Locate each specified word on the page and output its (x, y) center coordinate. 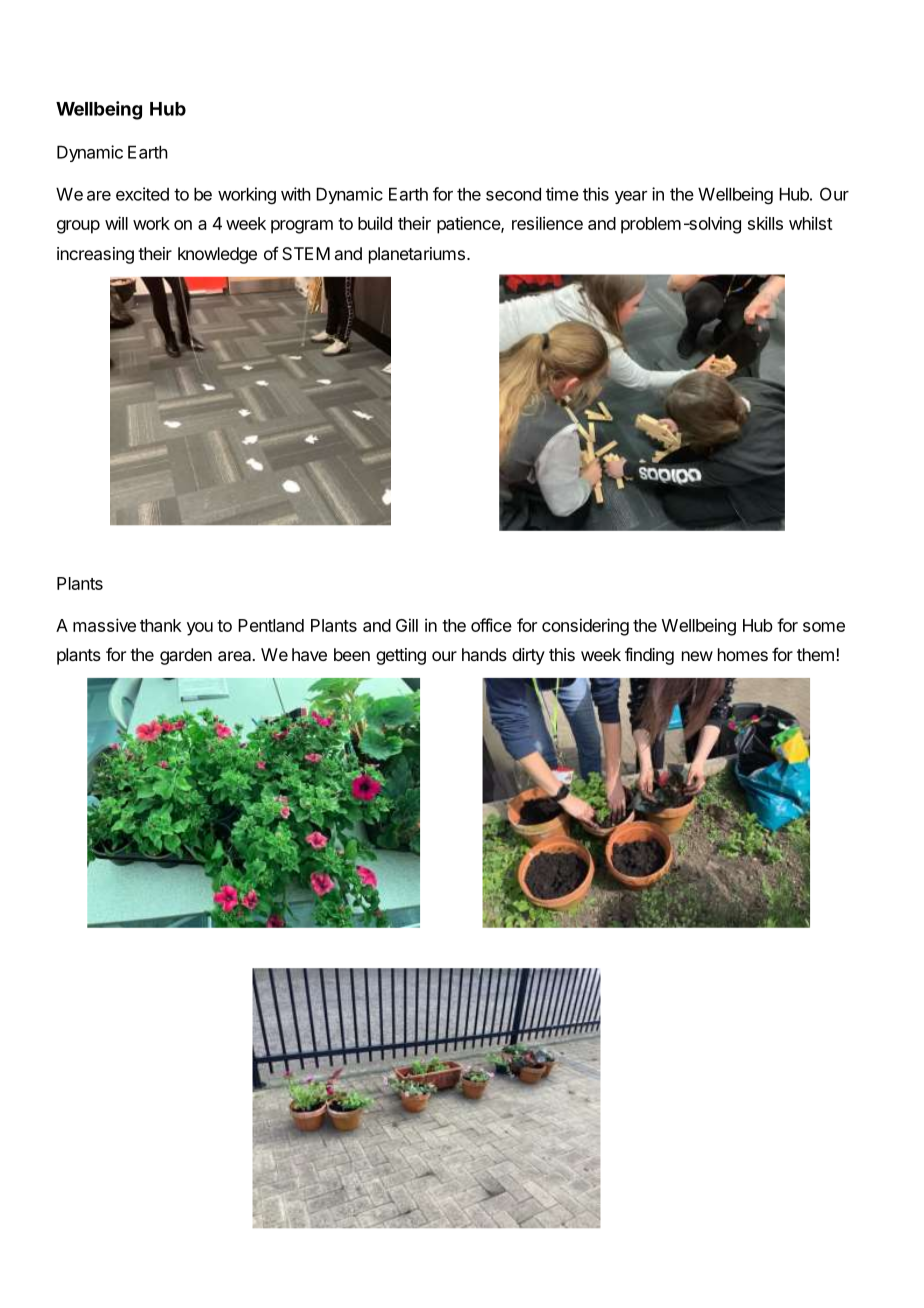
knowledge (217, 255)
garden (186, 656)
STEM (306, 253)
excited (142, 194)
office (491, 625)
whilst (811, 223)
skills (765, 223)
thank (161, 625)
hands (484, 654)
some (824, 627)
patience (469, 225)
